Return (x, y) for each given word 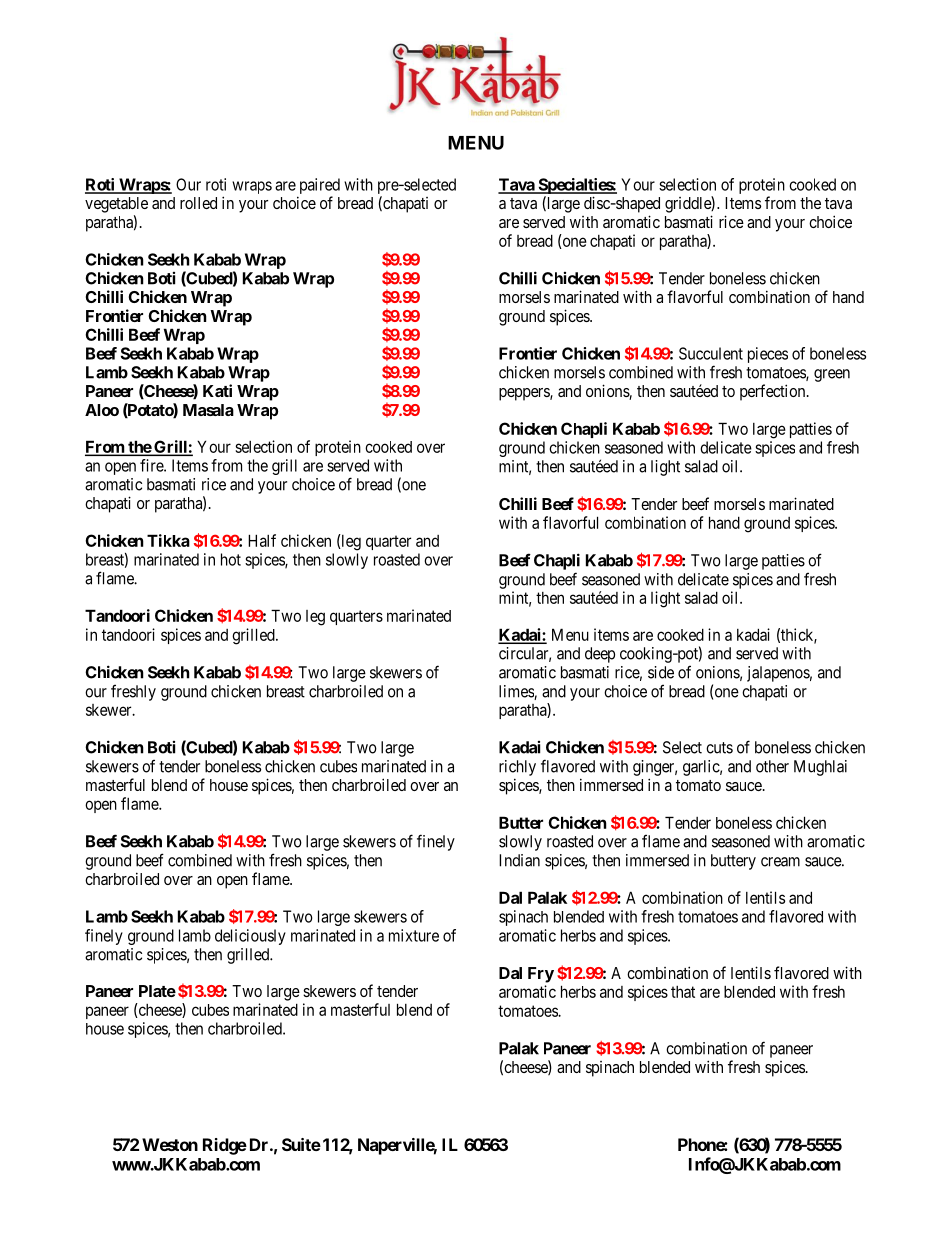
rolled (198, 203)
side (661, 672)
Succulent (711, 353)
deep (600, 655)
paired (320, 186)
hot (231, 559)
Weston (170, 1144)
